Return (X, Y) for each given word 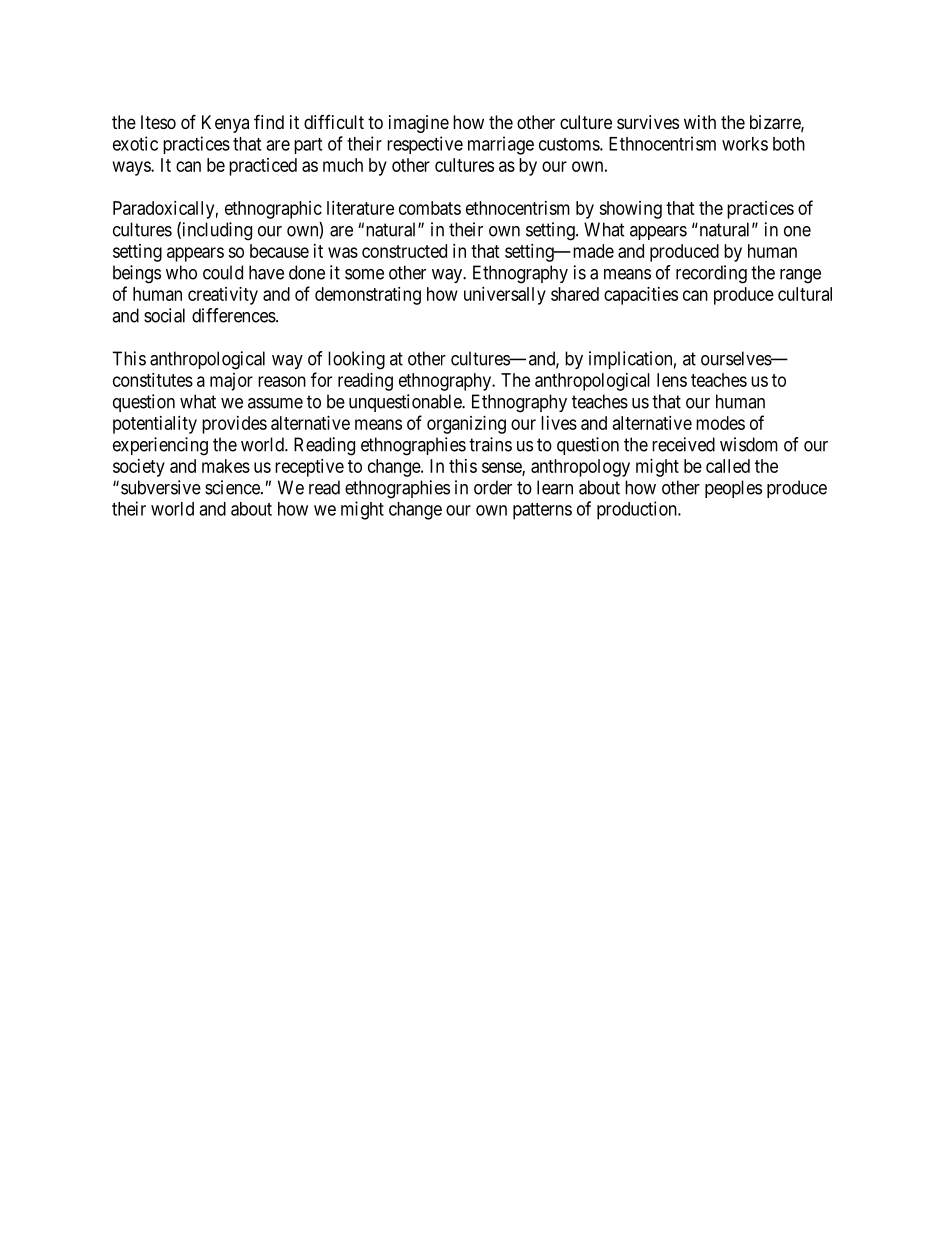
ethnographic (273, 210)
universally (505, 296)
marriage (501, 145)
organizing (466, 425)
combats (430, 208)
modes (720, 423)
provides (234, 425)
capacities (641, 296)
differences (234, 315)
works (745, 144)
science (233, 487)
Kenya (225, 124)
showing (630, 210)
